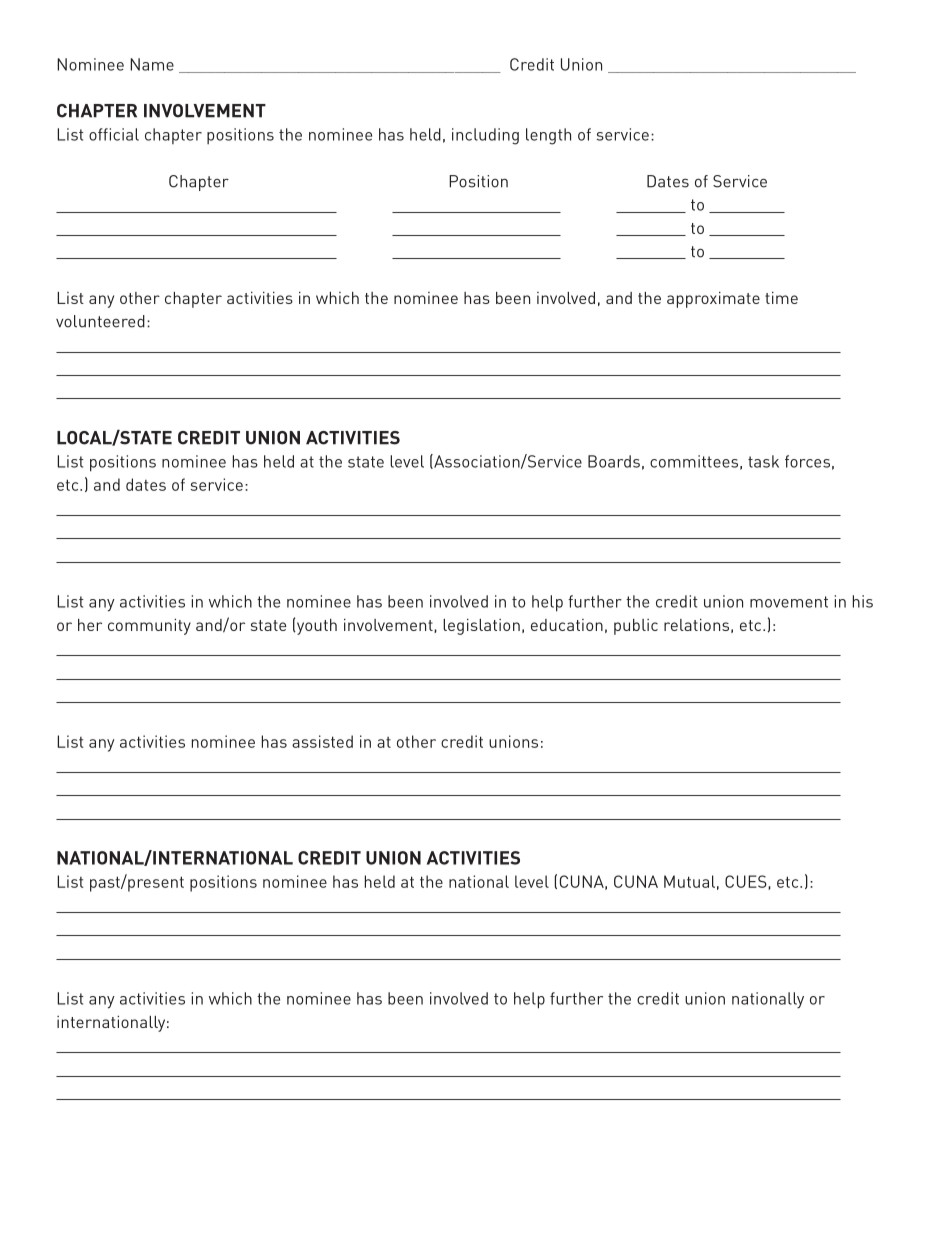 This screenshot has height=1233, width=952. I want to click on task, so click(763, 461).
